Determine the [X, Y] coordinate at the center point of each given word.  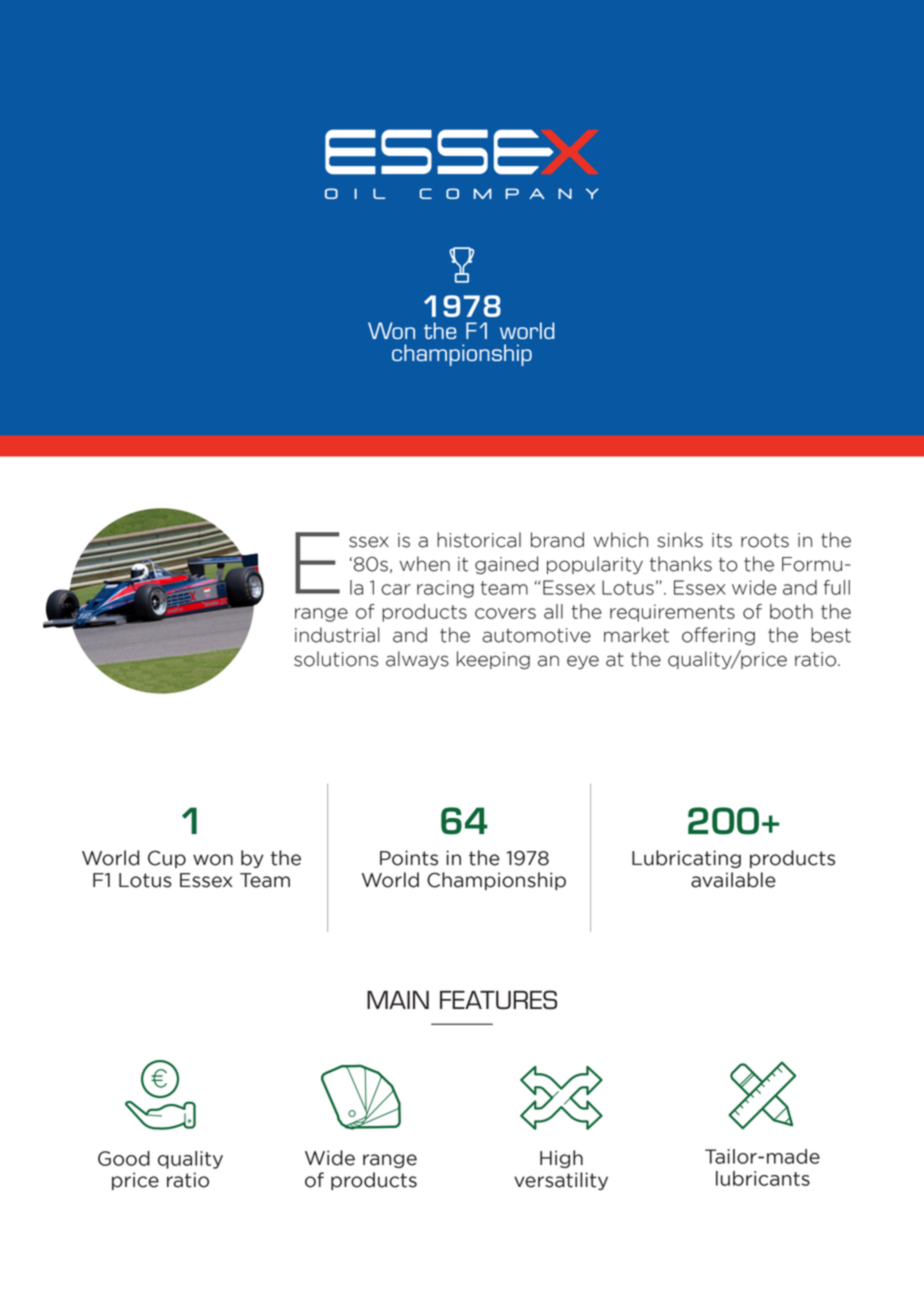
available [733, 880]
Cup [167, 859]
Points [409, 858]
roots [765, 540]
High [561, 1159]
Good [124, 1158]
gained [506, 565]
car [396, 589]
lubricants [763, 1178]
